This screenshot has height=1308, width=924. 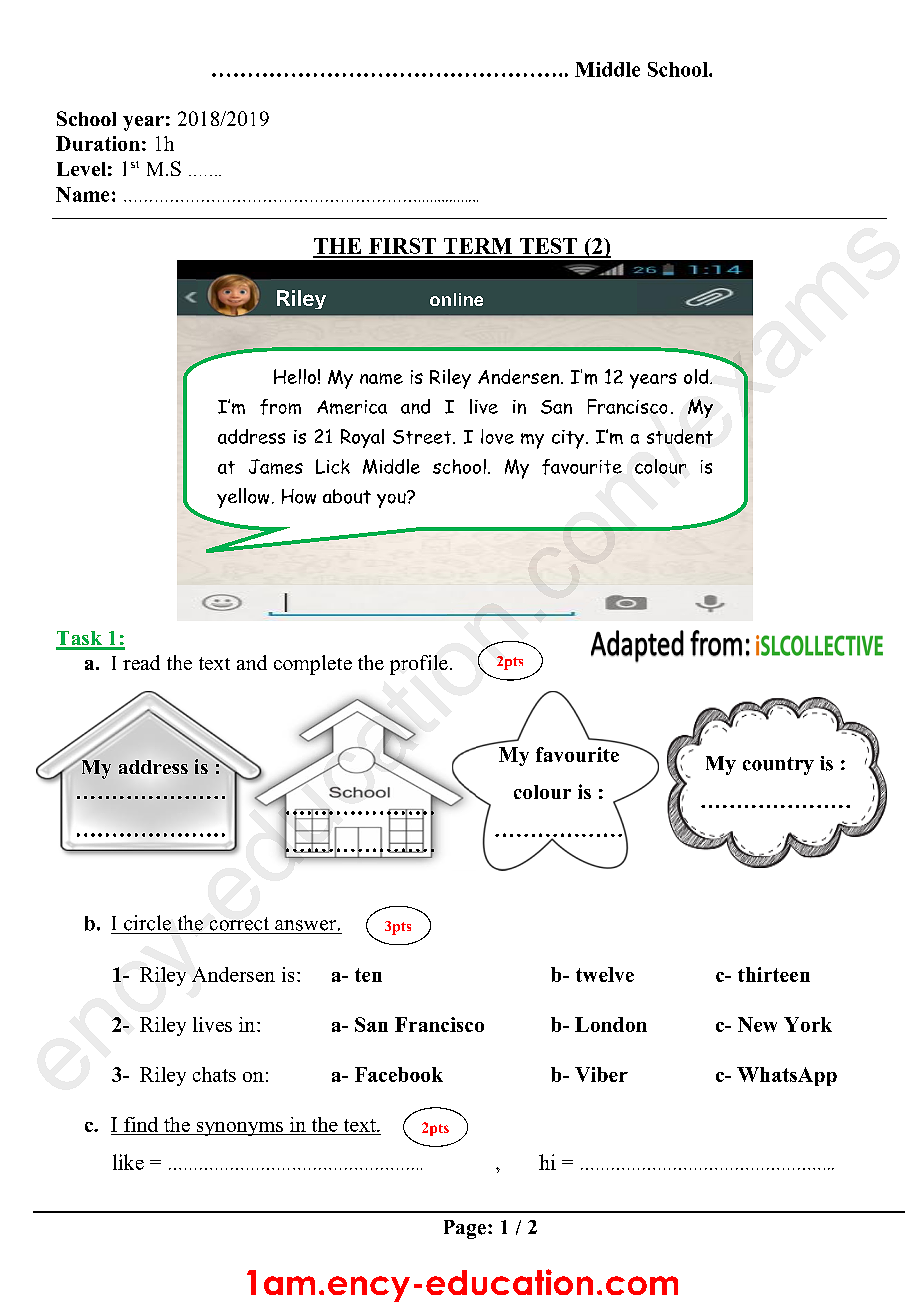 I want to click on read, so click(x=141, y=662).
